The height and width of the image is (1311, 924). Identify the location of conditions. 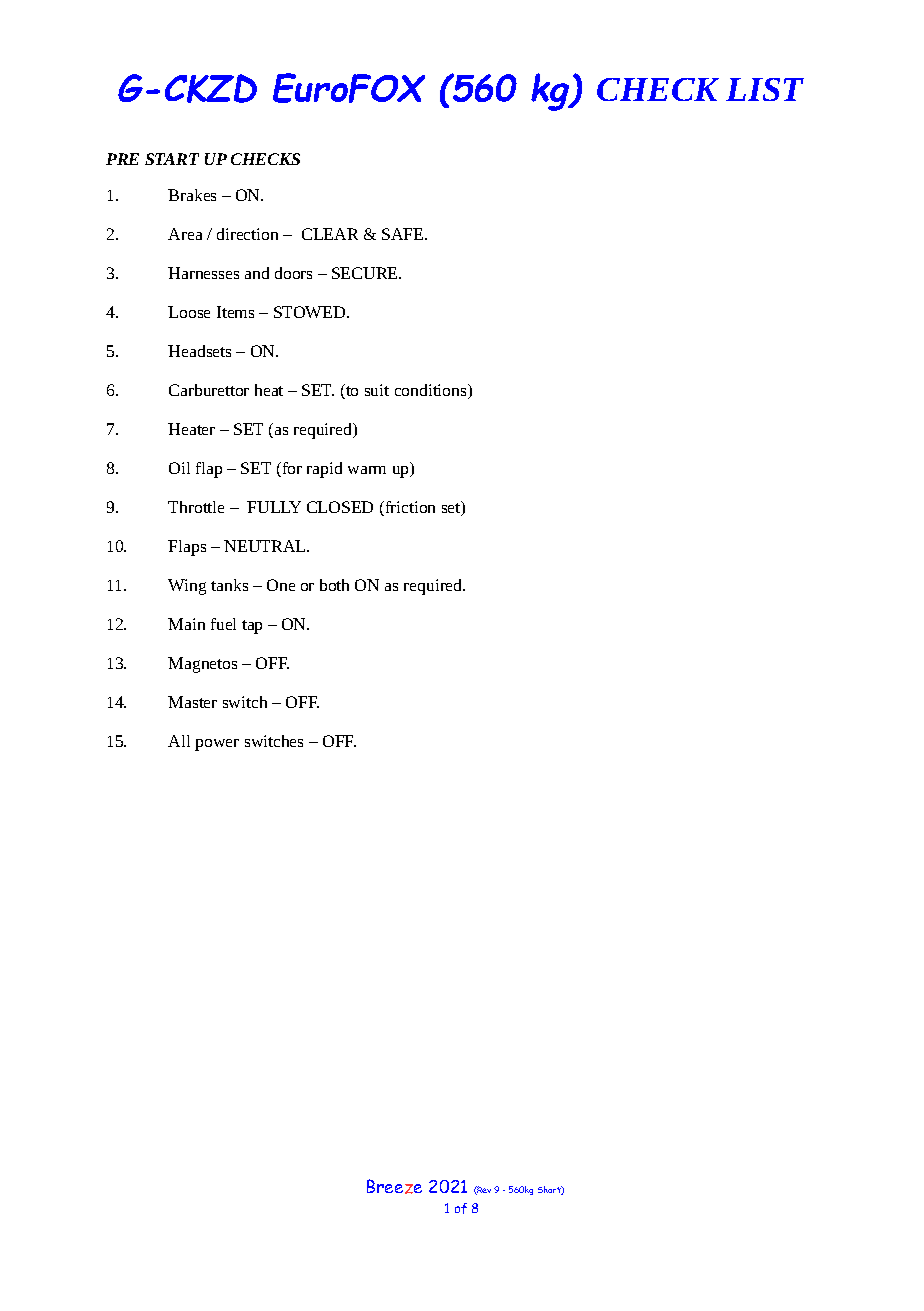
(432, 391).
